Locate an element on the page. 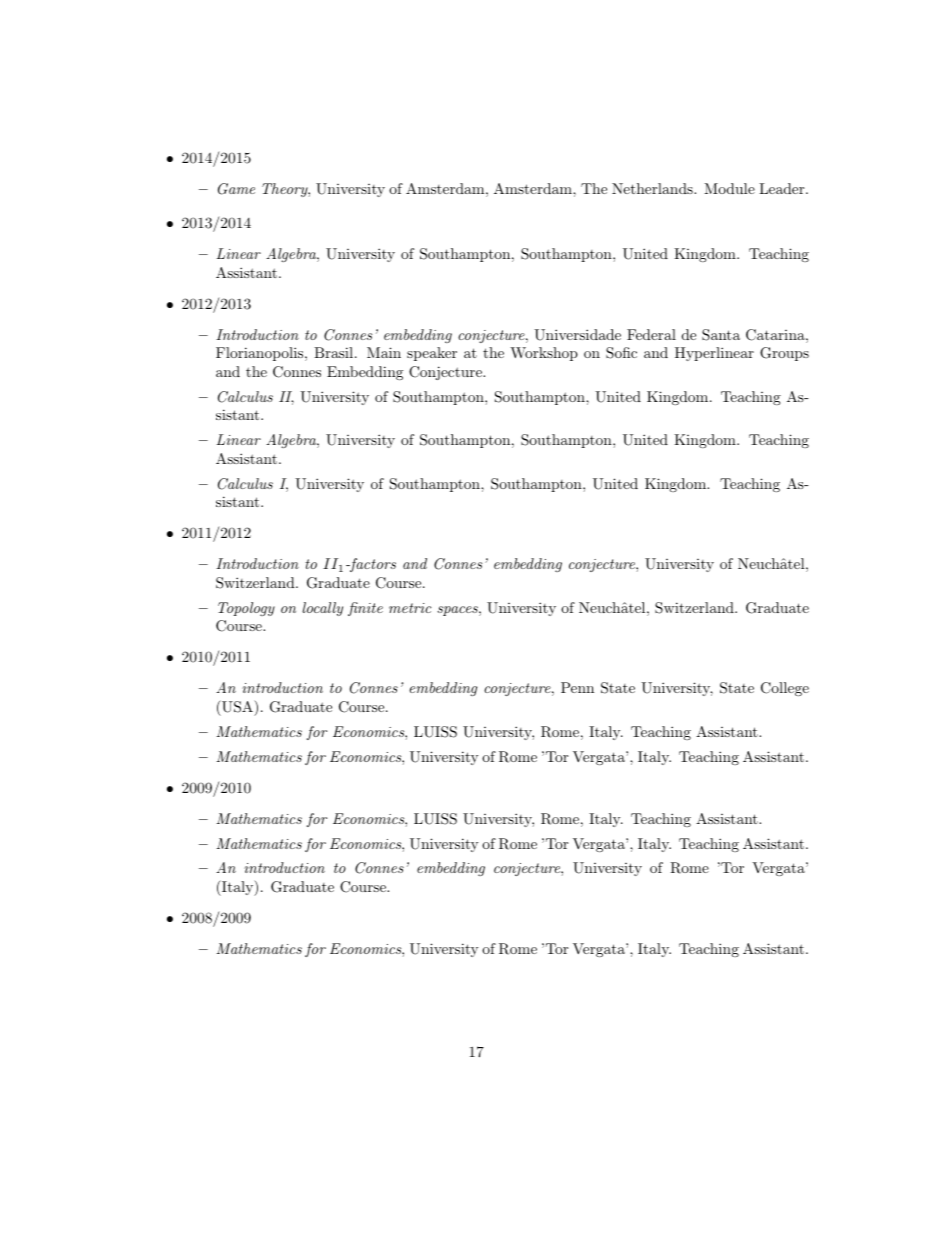 The image size is (952, 1233). metric is located at coordinates (410, 608).
